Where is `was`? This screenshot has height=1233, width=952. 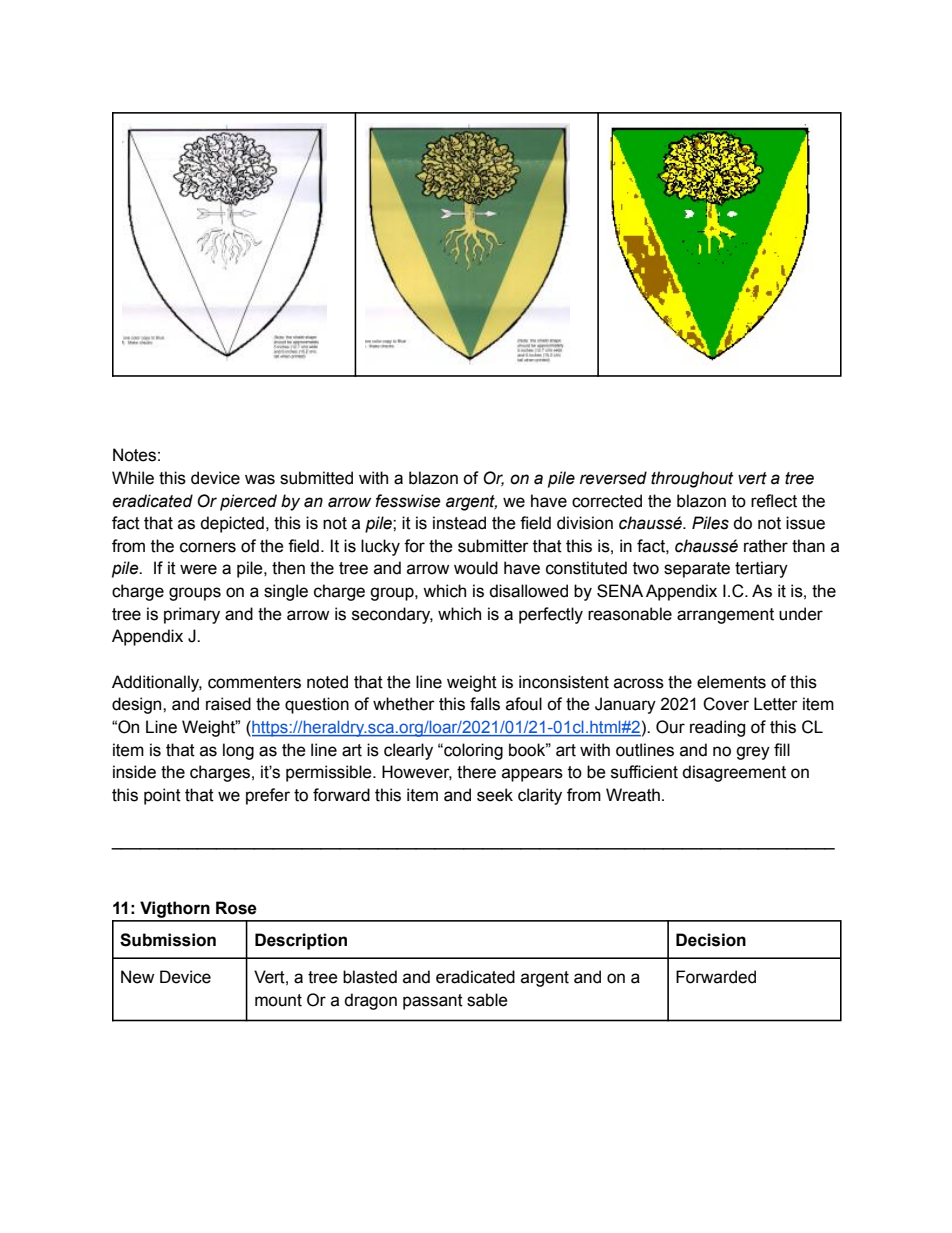 was is located at coordinates (260, 479).
